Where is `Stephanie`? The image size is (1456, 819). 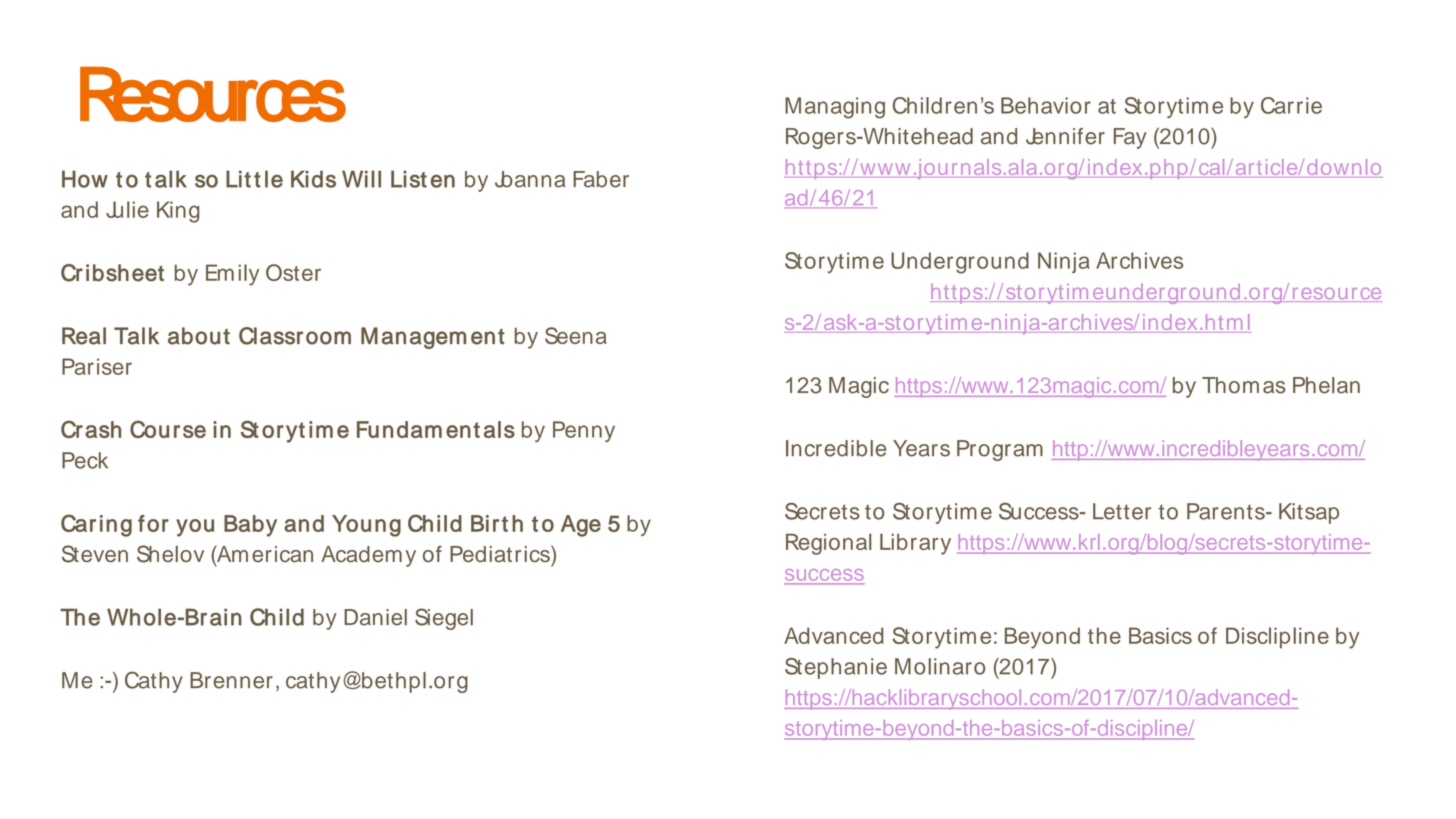
Stephanie is located at coordinates (836, 668).
